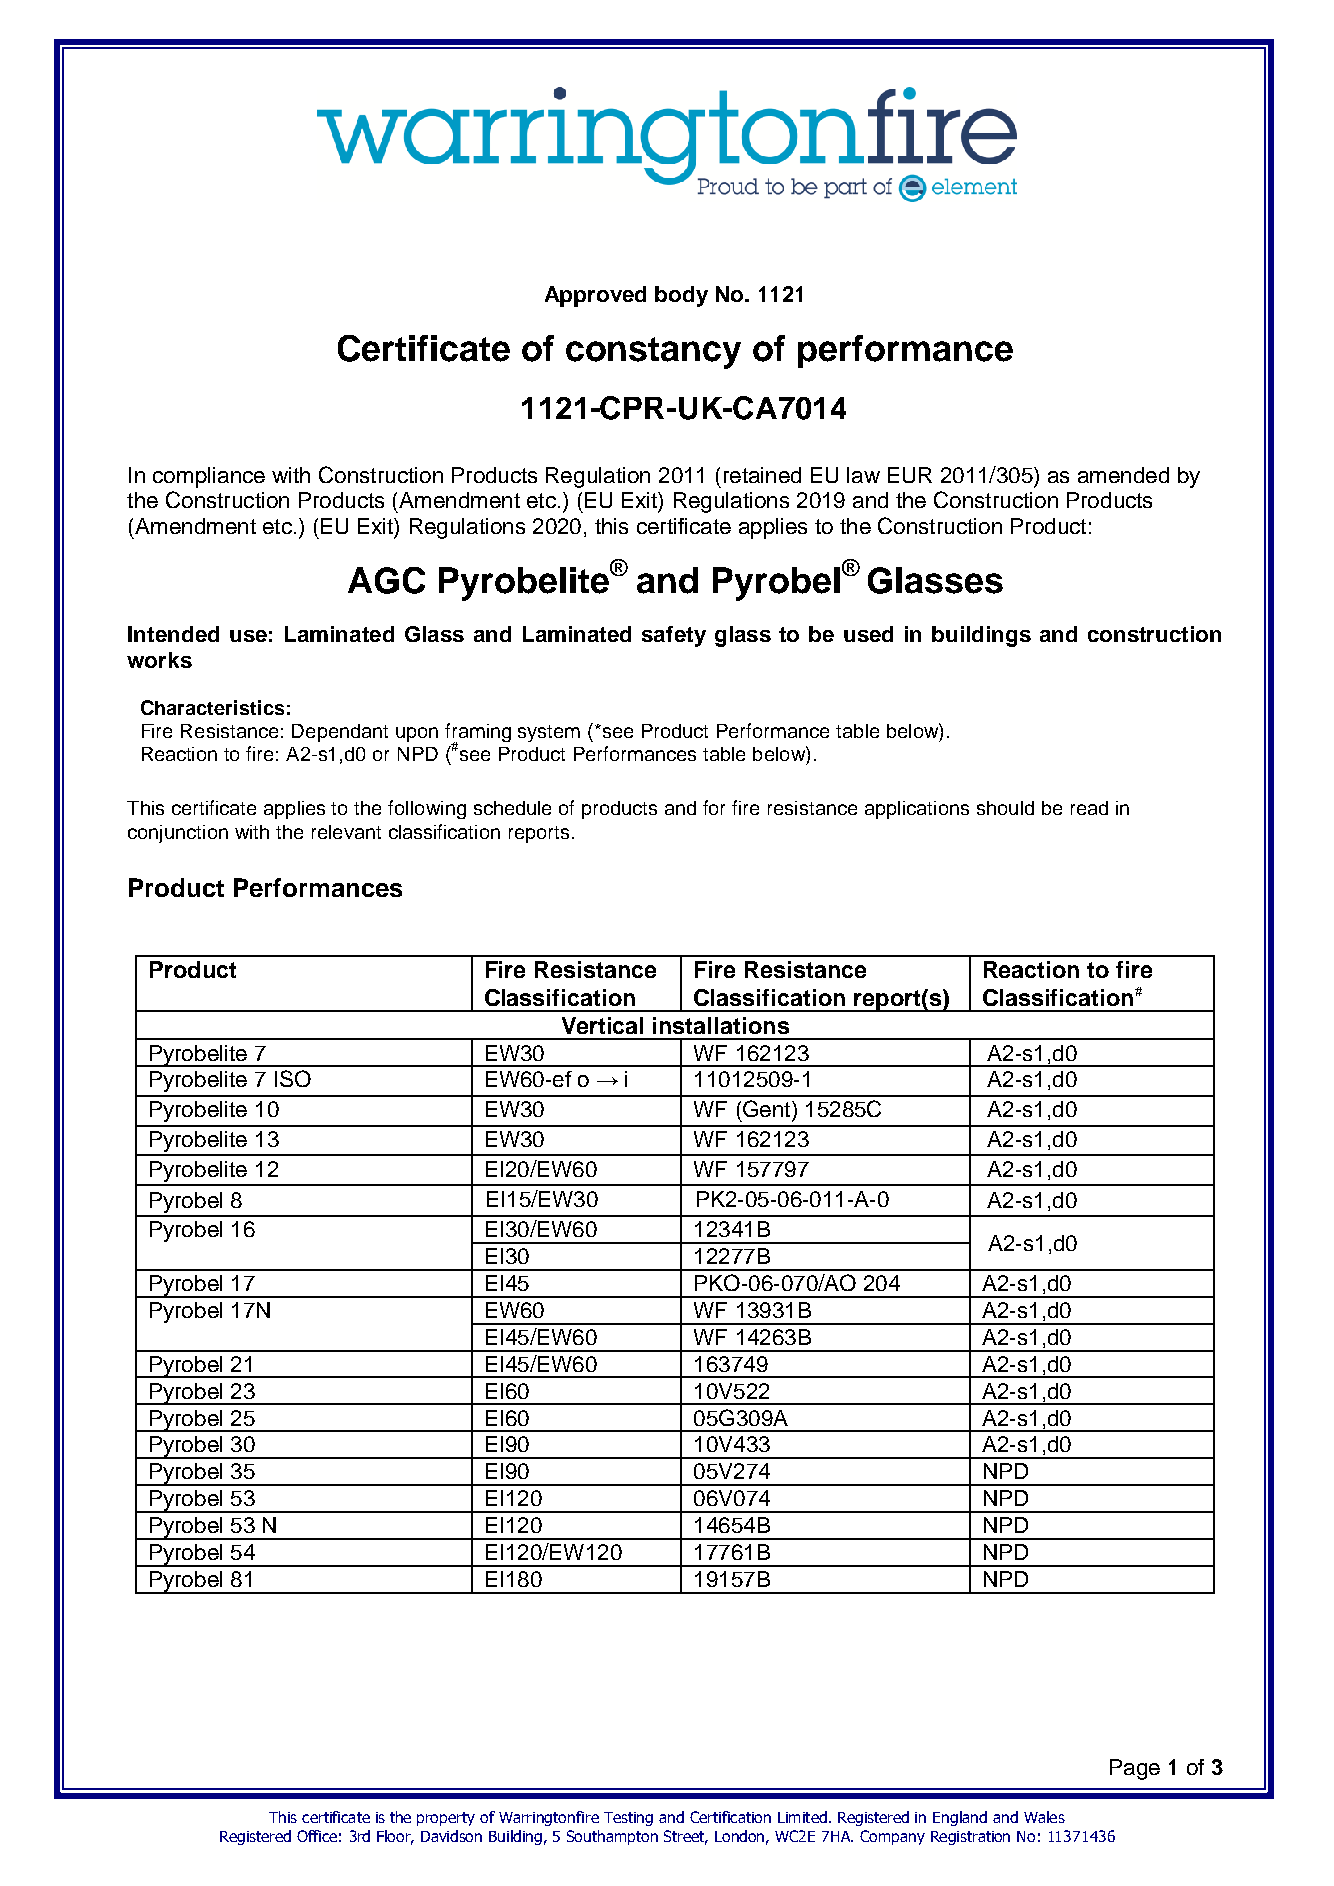 The width and height of the screenshot is (1334, 1886). I want to click on amended, so click(1123, 475).
